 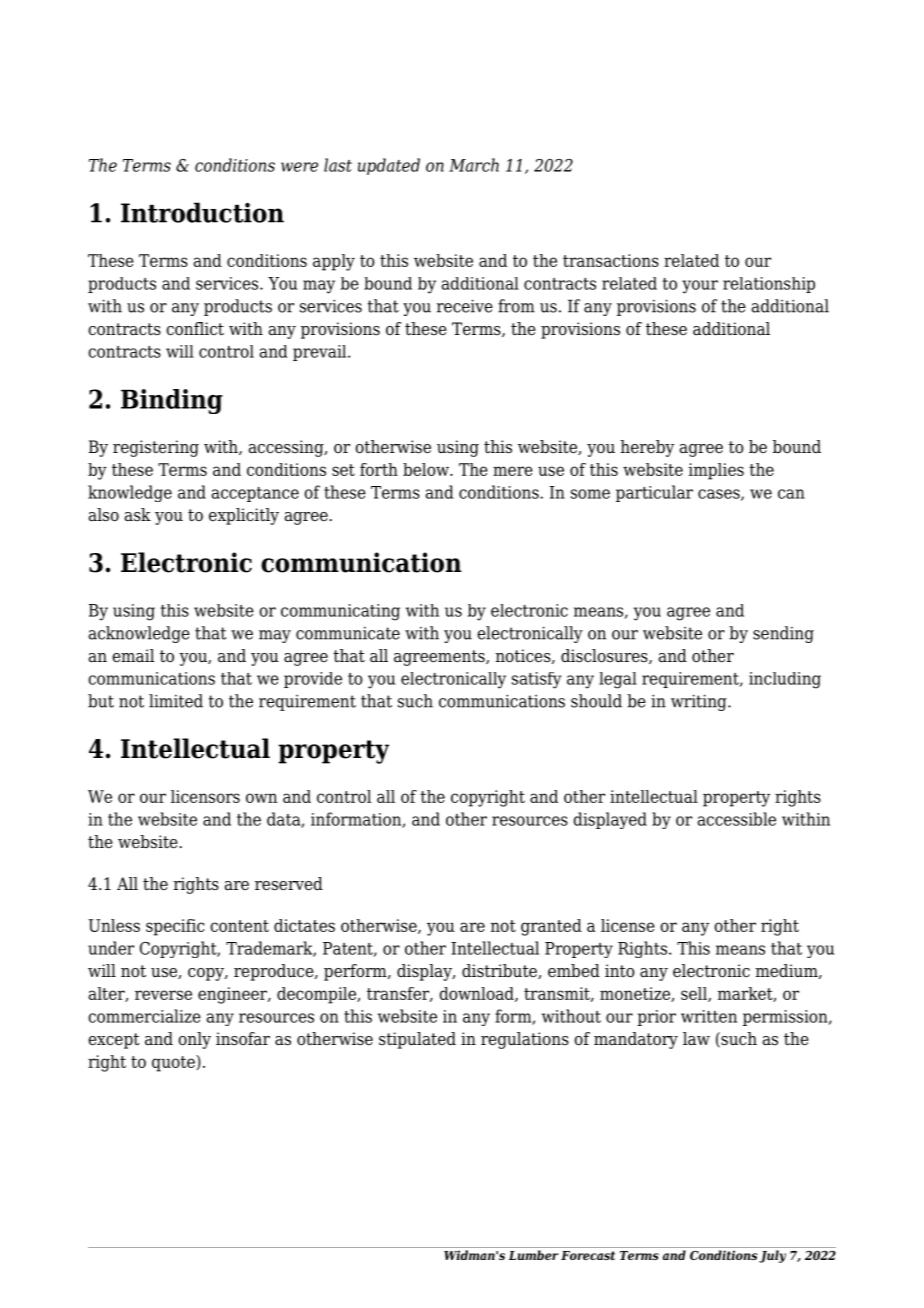 What do you see at coordinates (720, 495) in the screenshot?
I see `cases` at bounding box center [720, 495].
